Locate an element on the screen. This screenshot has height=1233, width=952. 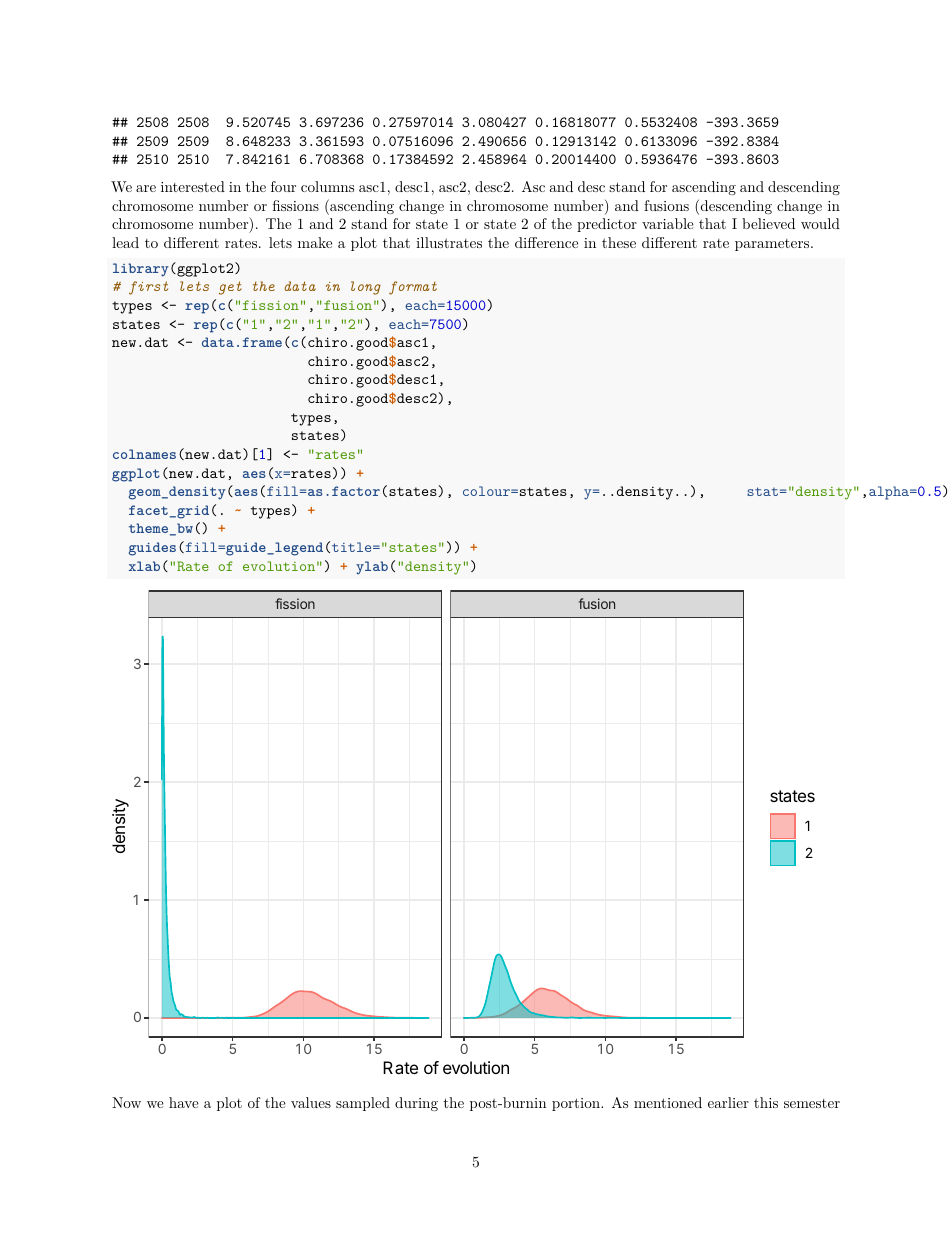
long is located at coordinates (366, 288).
